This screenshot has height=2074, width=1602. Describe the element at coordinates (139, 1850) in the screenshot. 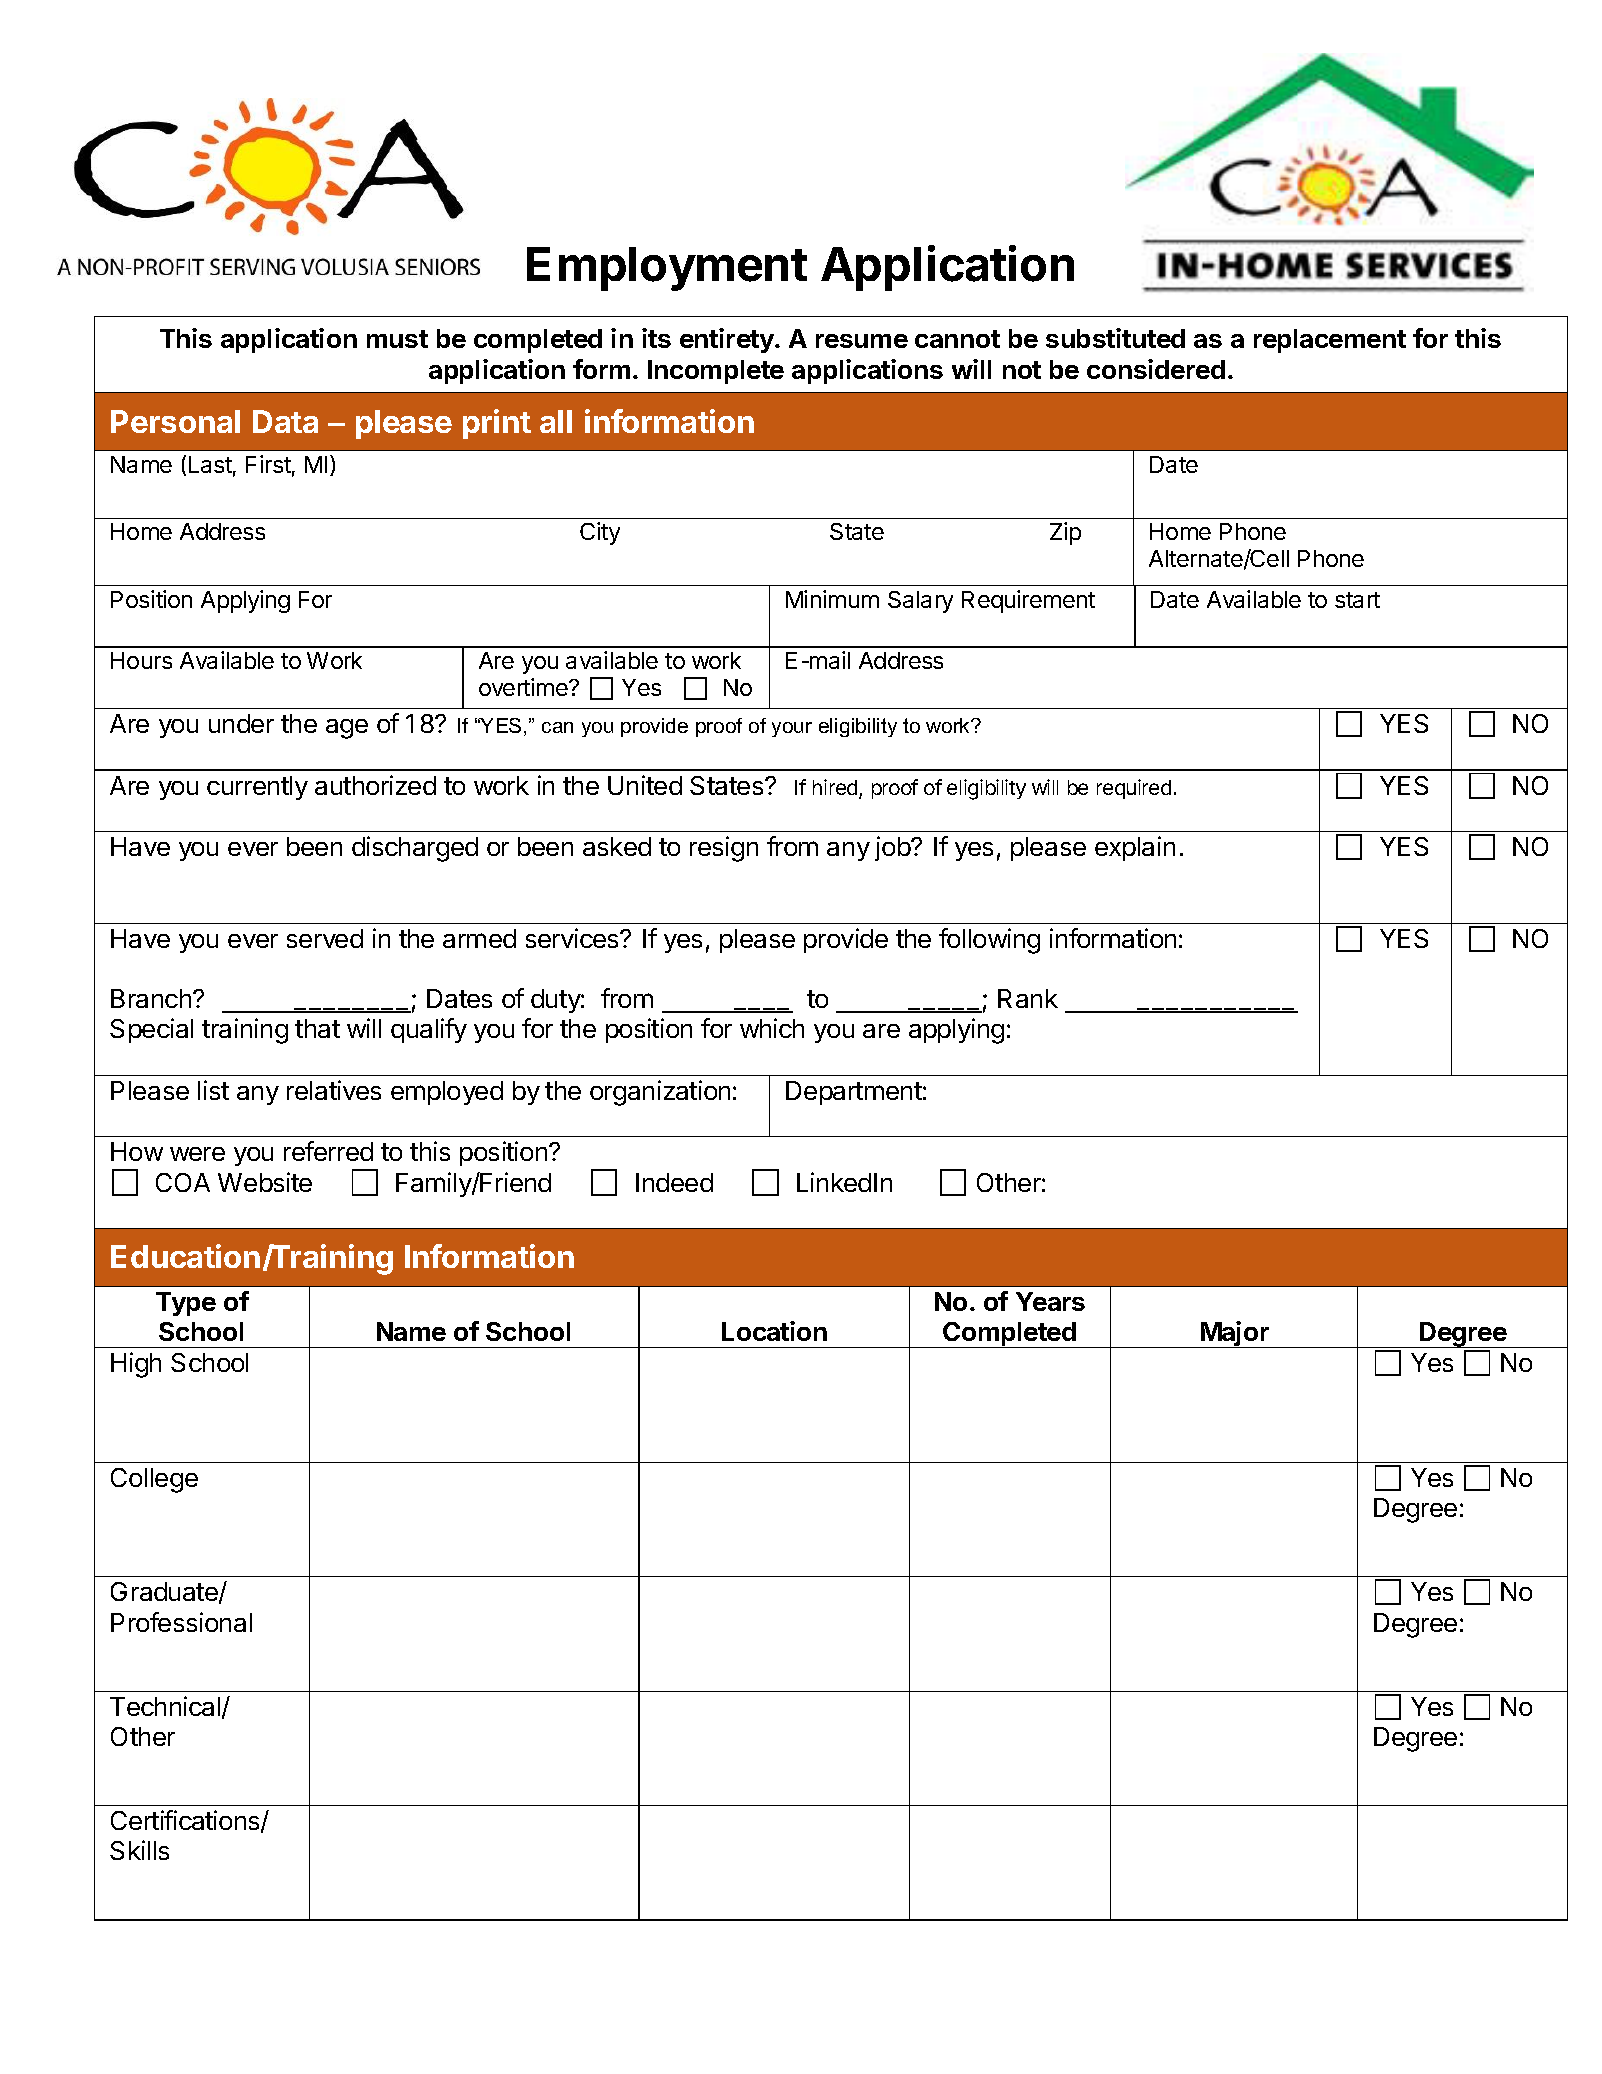

I see `Skills` at that location.
